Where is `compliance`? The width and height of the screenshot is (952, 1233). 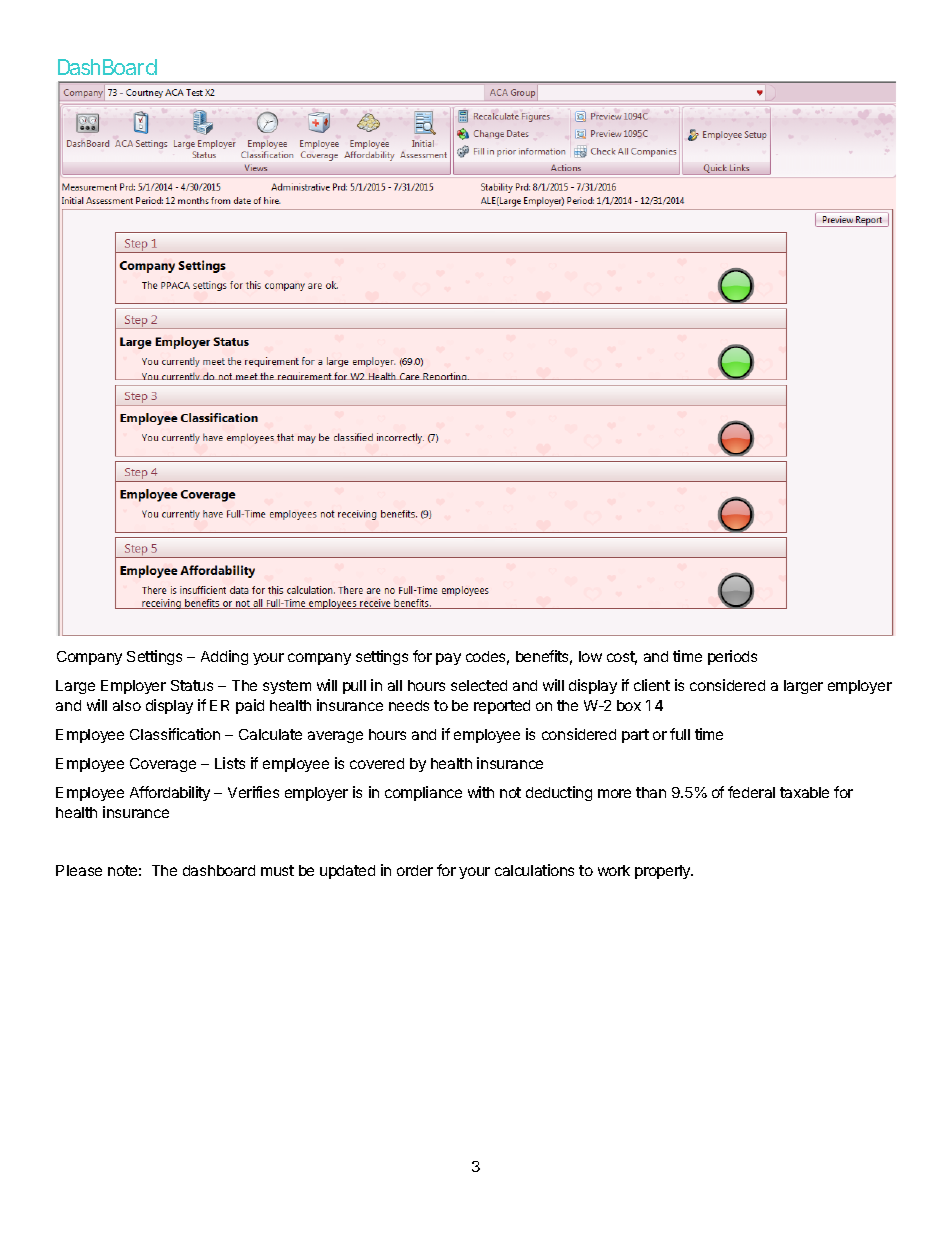 compliance is located at coordinates (423, 793).
